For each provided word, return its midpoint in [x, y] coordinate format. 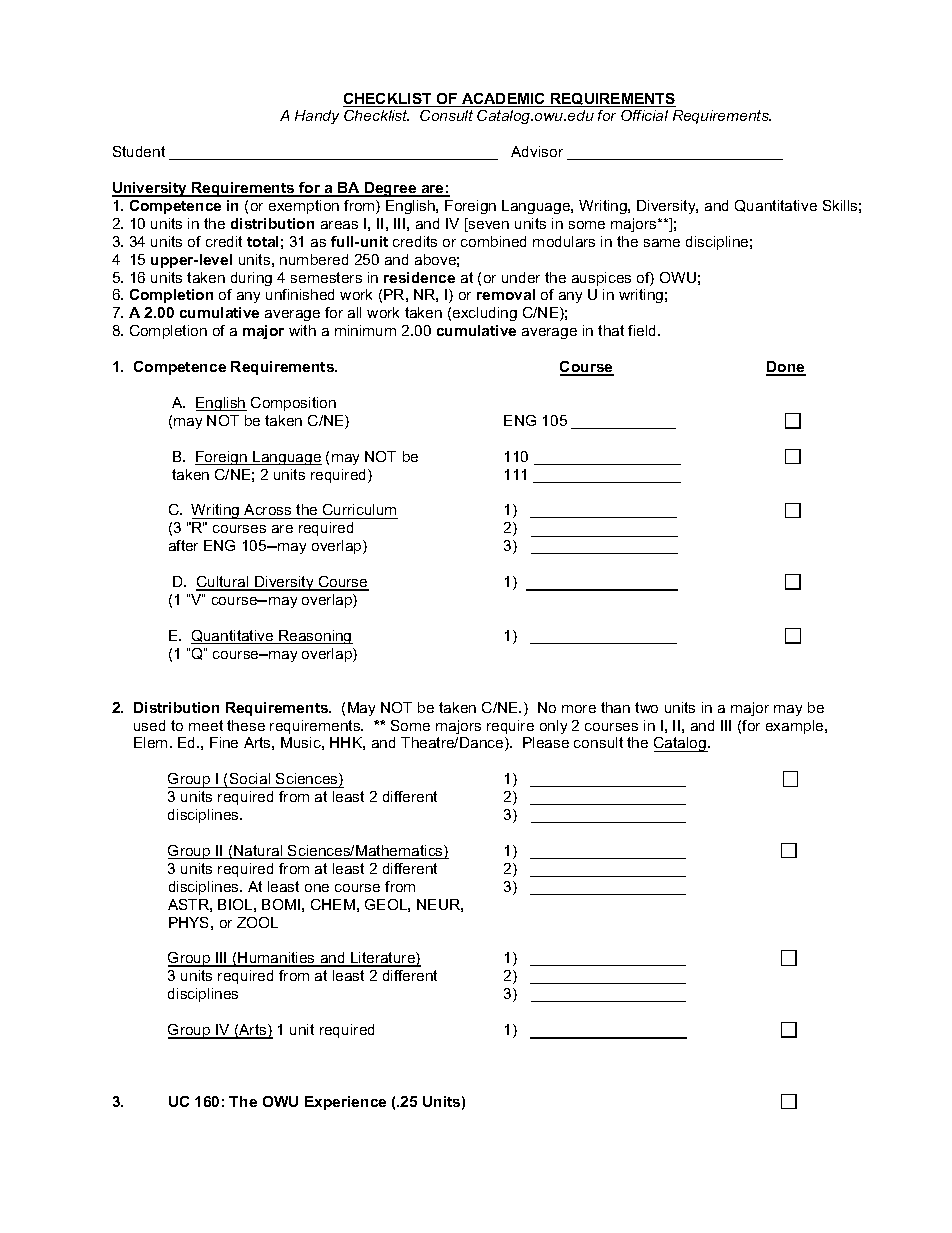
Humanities [277, 959]
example [796, 727]
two [646, 707]
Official [644, 115]
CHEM [333, 904]
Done [786, 368]
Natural [258, 852]
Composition [293, 404]
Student [139, 151]
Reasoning [315, 637]
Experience [345, 1103]
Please [546, 742]
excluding [485, 314]
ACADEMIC [504, 100]
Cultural [223, 583]
